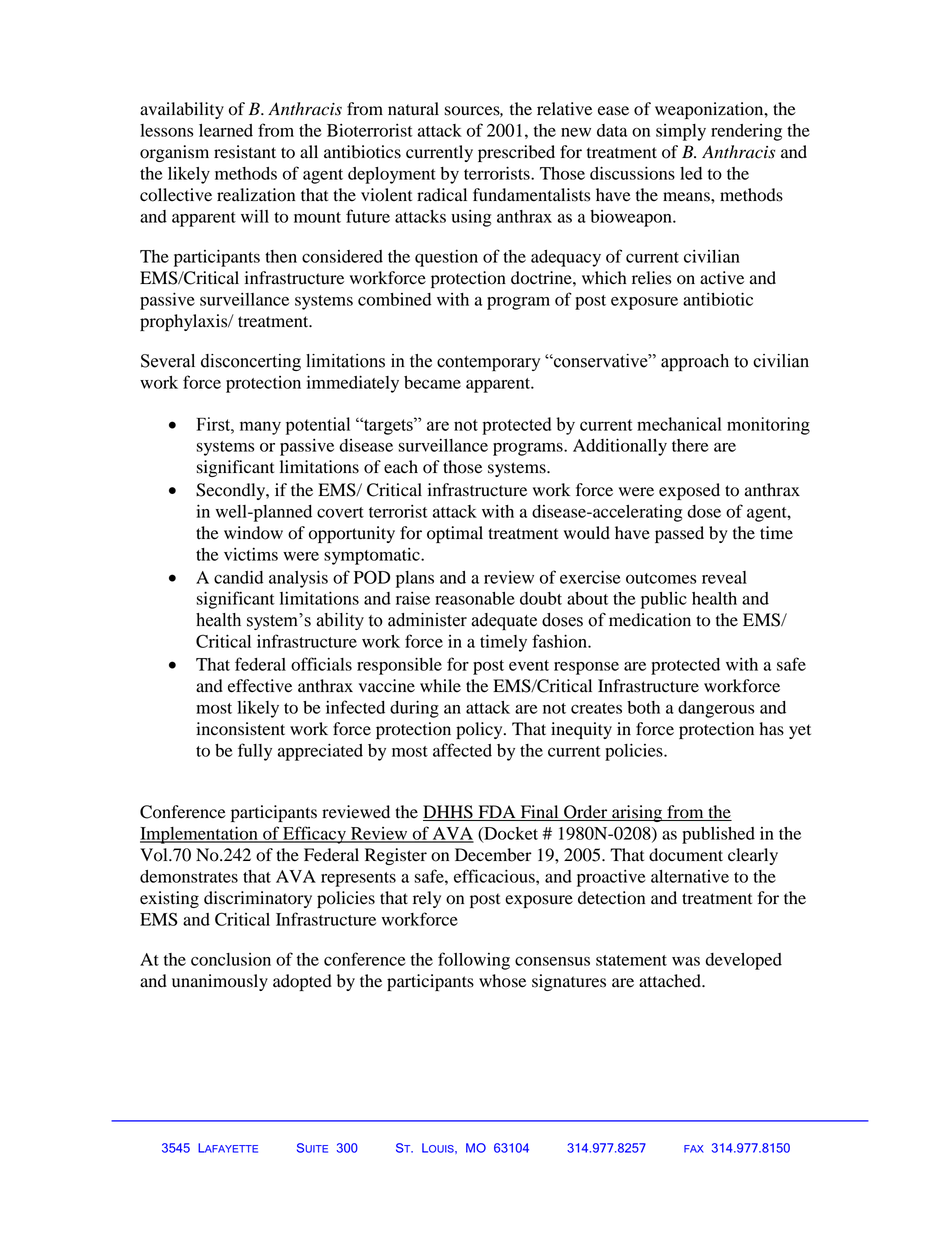 This screenshot has width=952, height=1233. Describe the element at coordinates (475, 598) in the screenshot. I see `reasonable` at that location.
